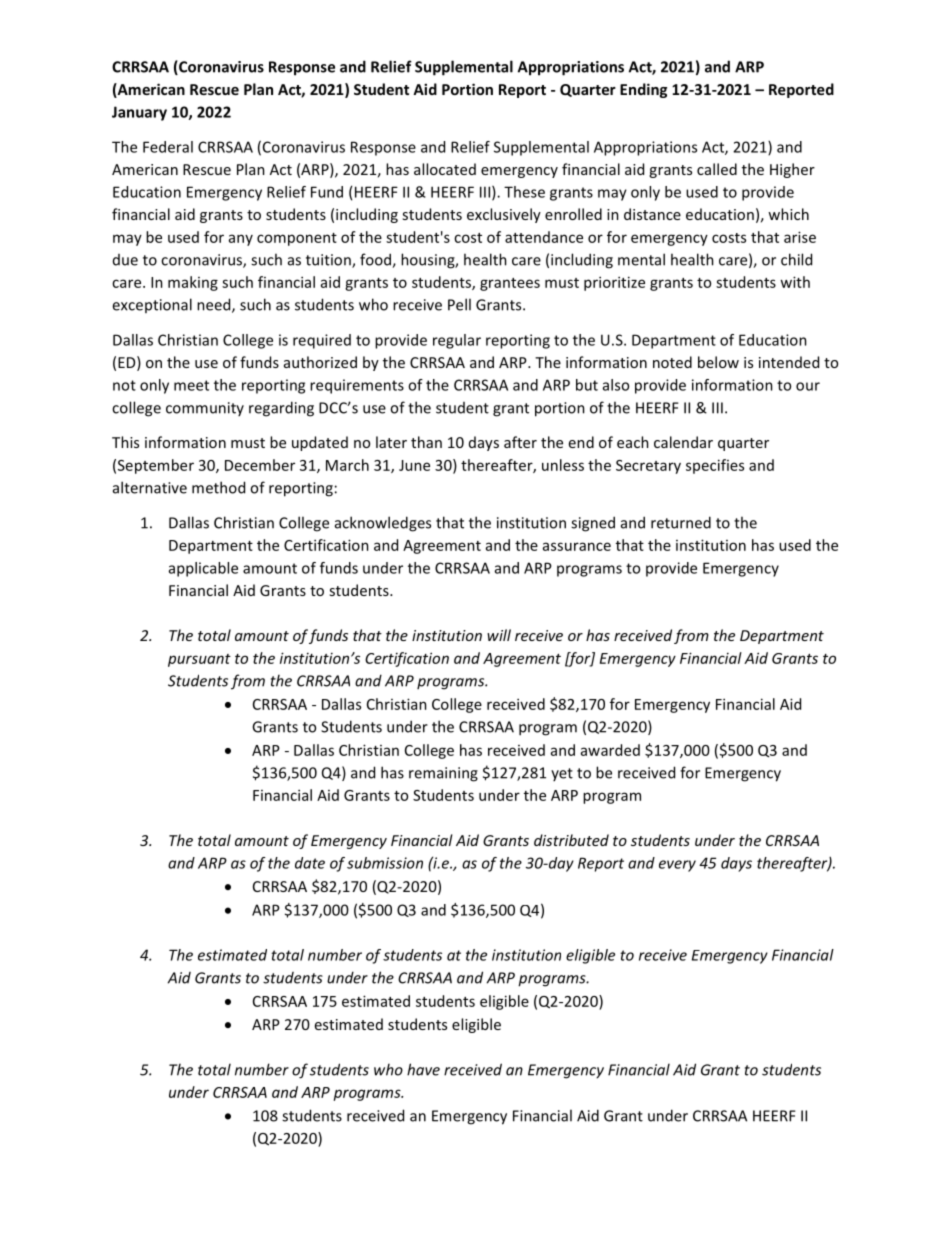  What do you see at coordinates (499, 635) in the screenshot?
I see `will` at bounding box center [499, 635].
